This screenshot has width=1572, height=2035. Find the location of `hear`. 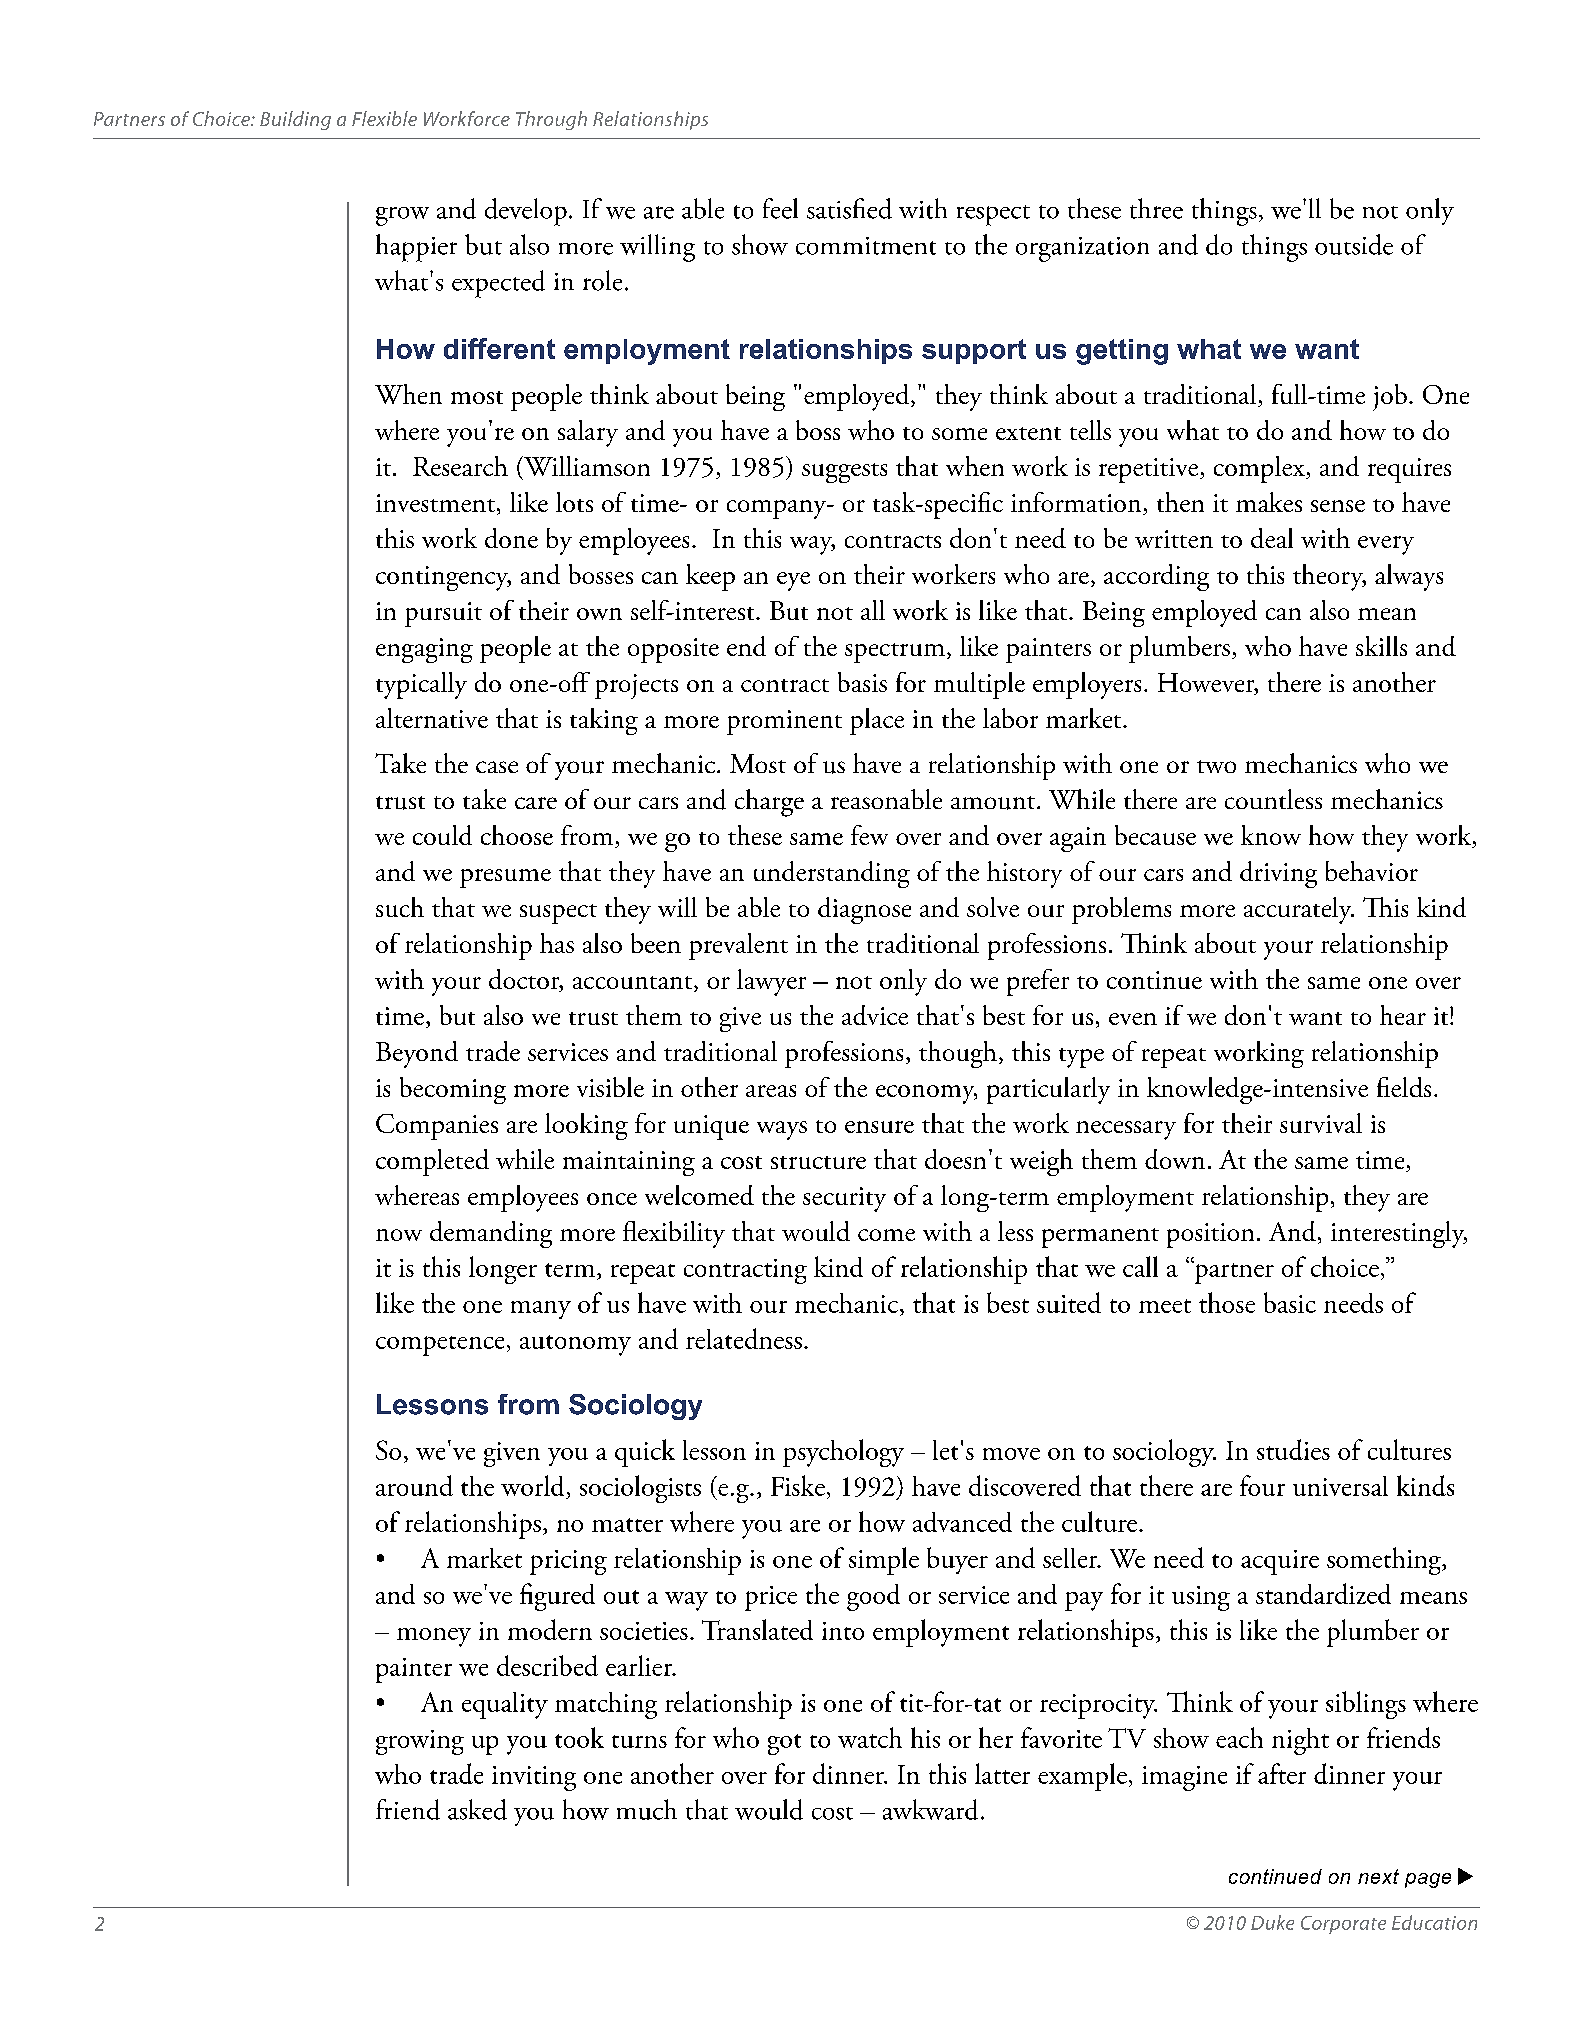

hear is located at coordinates (1403, 1015).
